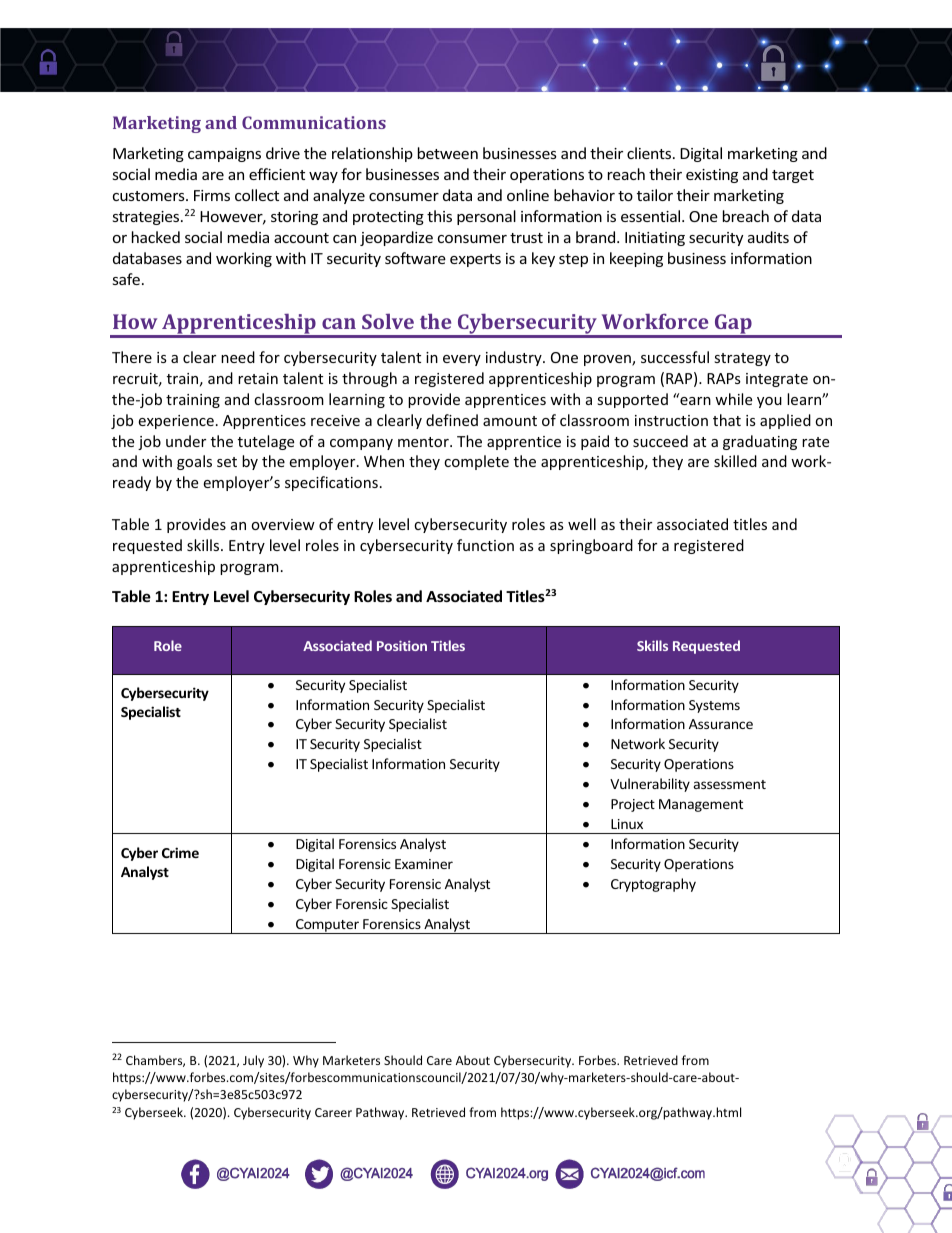 The image size is (952, 1233). Describe the element at coordinates (424, 864) in the screenshot. I see `Examiner` at that location.
